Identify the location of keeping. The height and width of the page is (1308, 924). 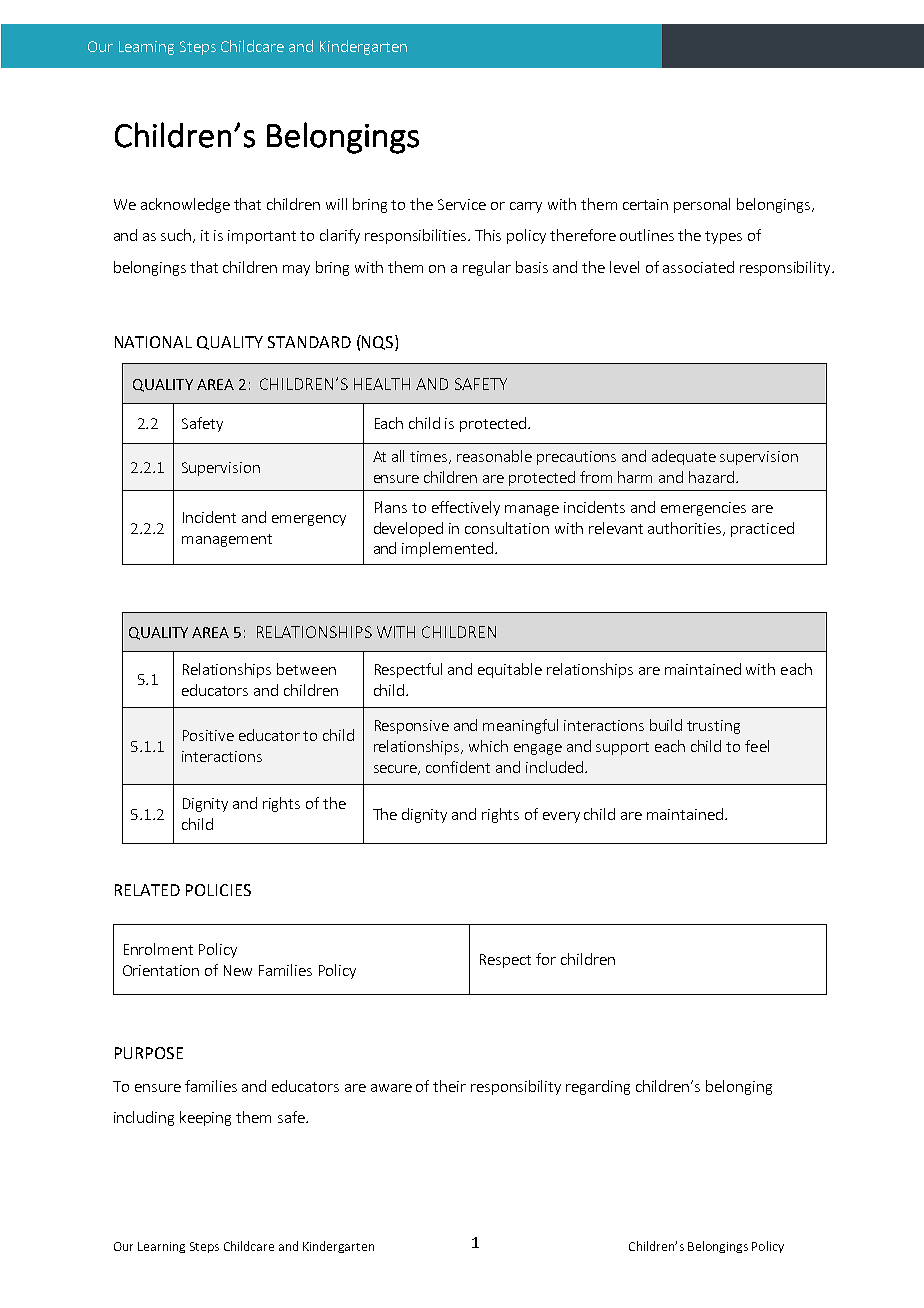
(205, 1118).
